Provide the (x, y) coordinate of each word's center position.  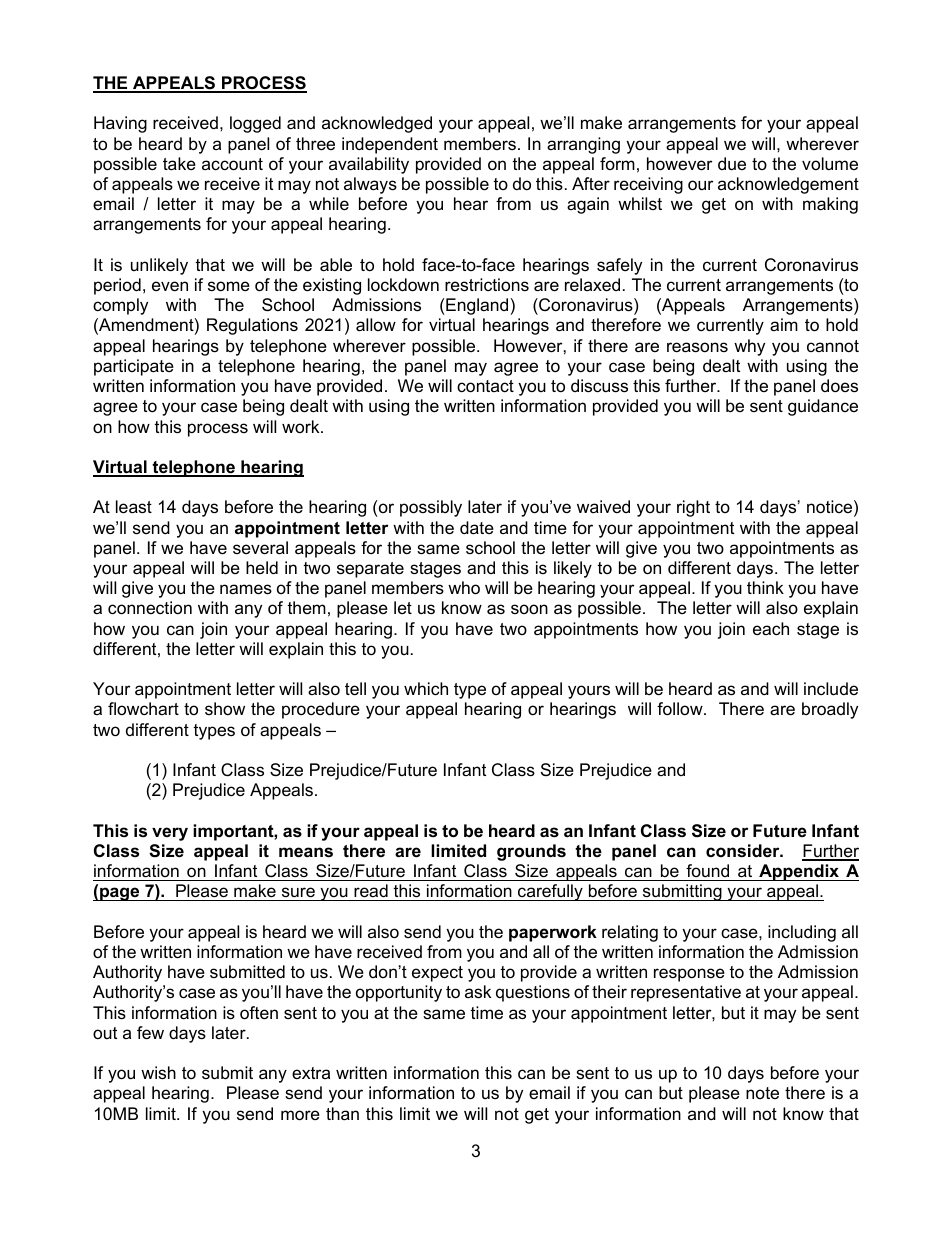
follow (681, 708)
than (342, 1114)
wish (158, 1073)
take (179, 164)
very (170, 834)
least (134, 507)
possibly (431, 508)
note (762, 1093)
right (693, 508)
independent (390, 145)
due (732, 164)
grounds (531, 852)
